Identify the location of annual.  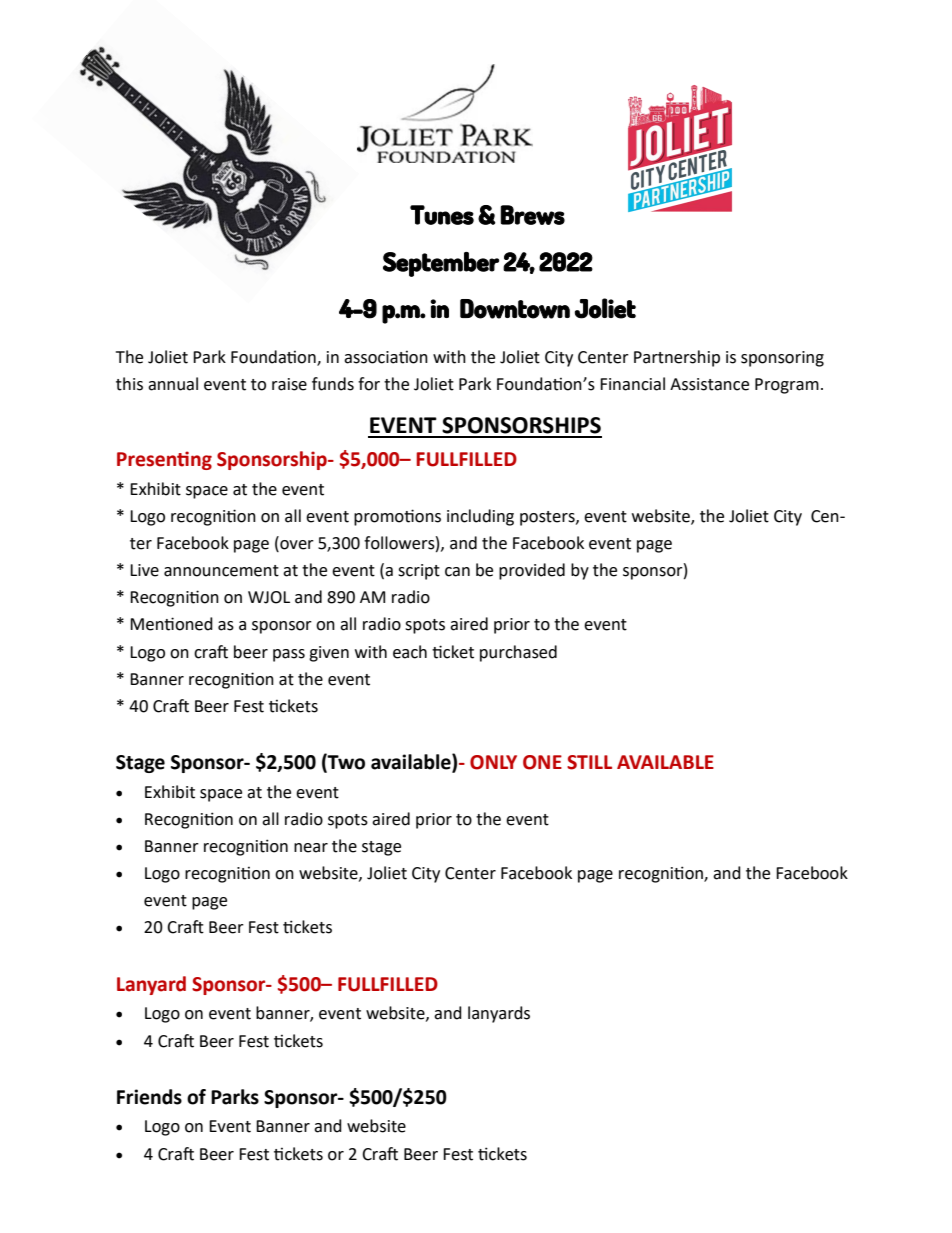
(173, 384).
